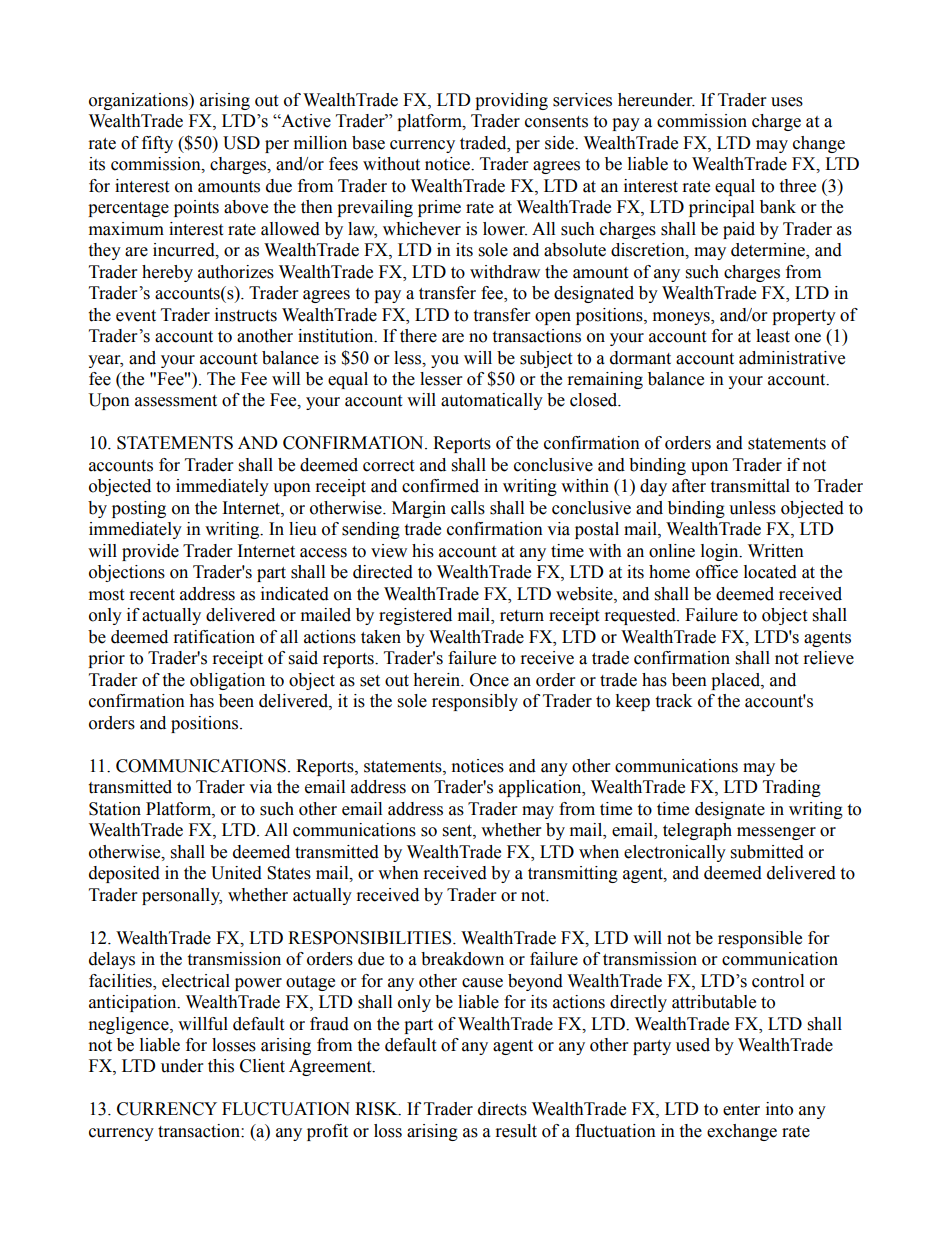 This page has height=1233, width=952. Describe the element at coordinates (511, 101) in the page. I see `providing` at that location.
